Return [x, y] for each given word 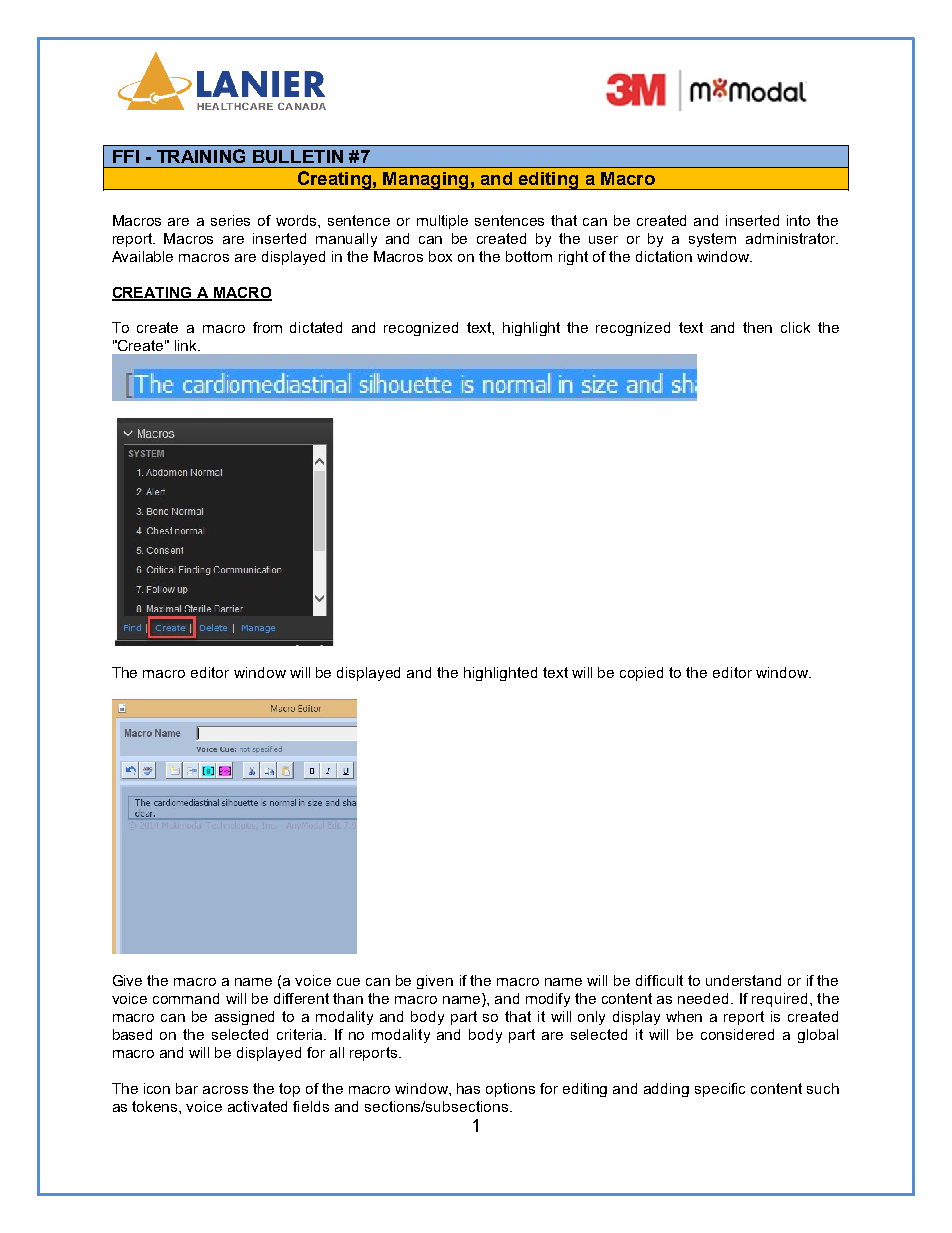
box [440, 256]
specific [720, 1090]
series [230, 220]
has [468, 1088]
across [225, 1090]
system [712, 240]
